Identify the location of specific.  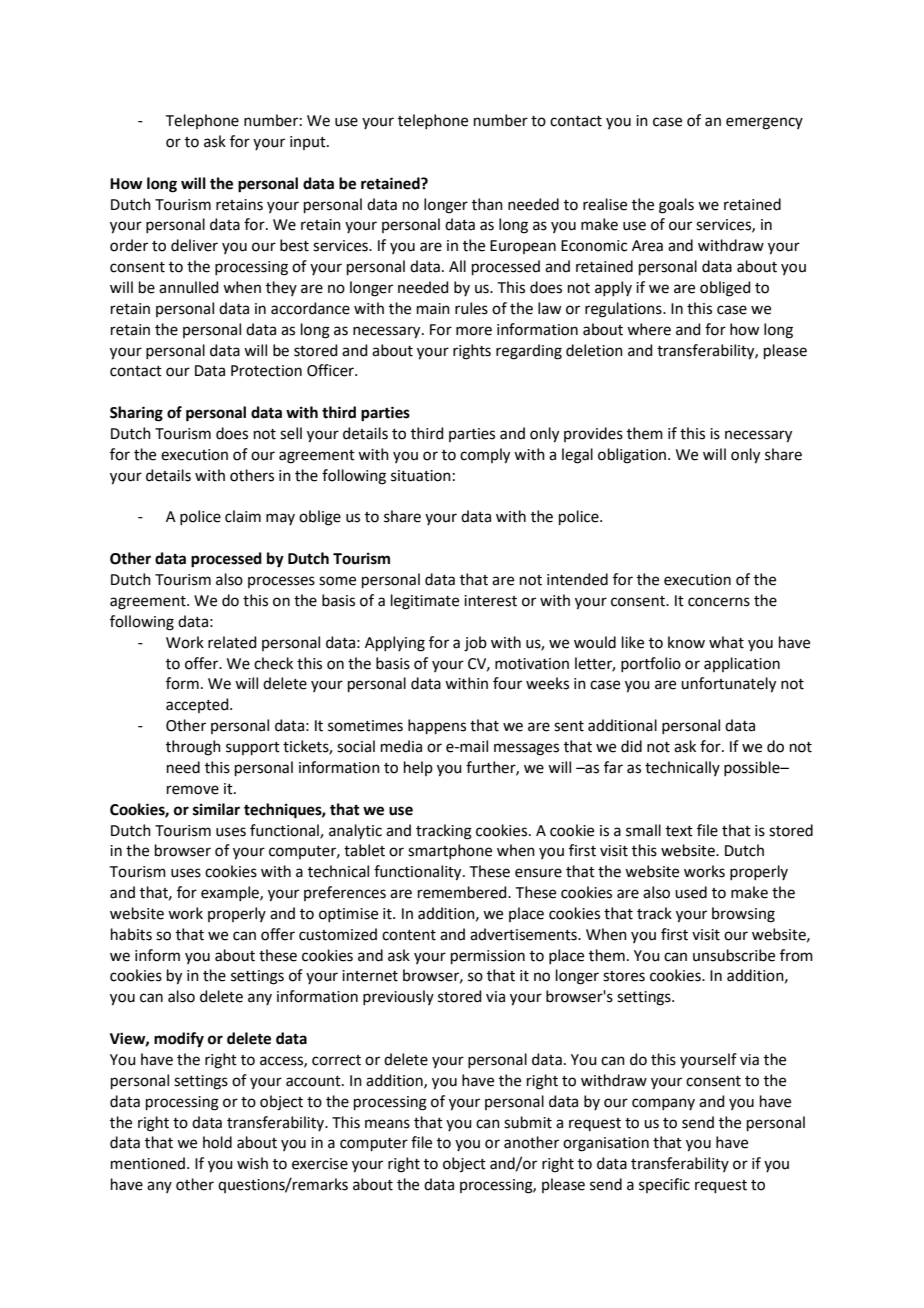
(664, 1185).
